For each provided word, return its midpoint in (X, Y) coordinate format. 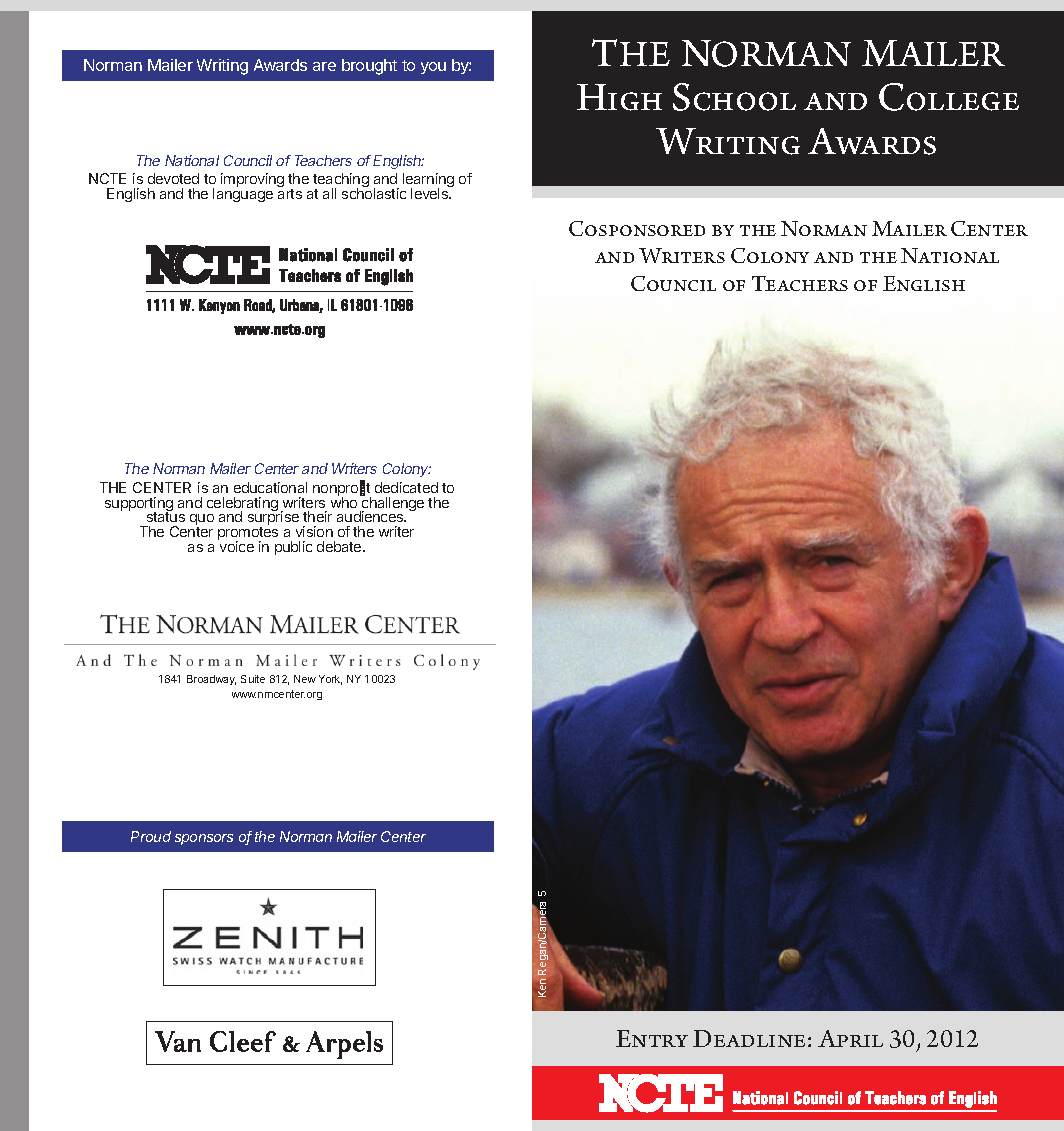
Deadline (749, 1038)
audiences (371, 516)
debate (340, 546)
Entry (652, 1038)
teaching (341, 181)
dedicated (406, 487)
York (330, 680)
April (850, 1038)
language (243, 194)
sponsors (204, 839)
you (433, 68)
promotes (248, 535)
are (324, 66)
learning (428, 181)
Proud (151, 836)
